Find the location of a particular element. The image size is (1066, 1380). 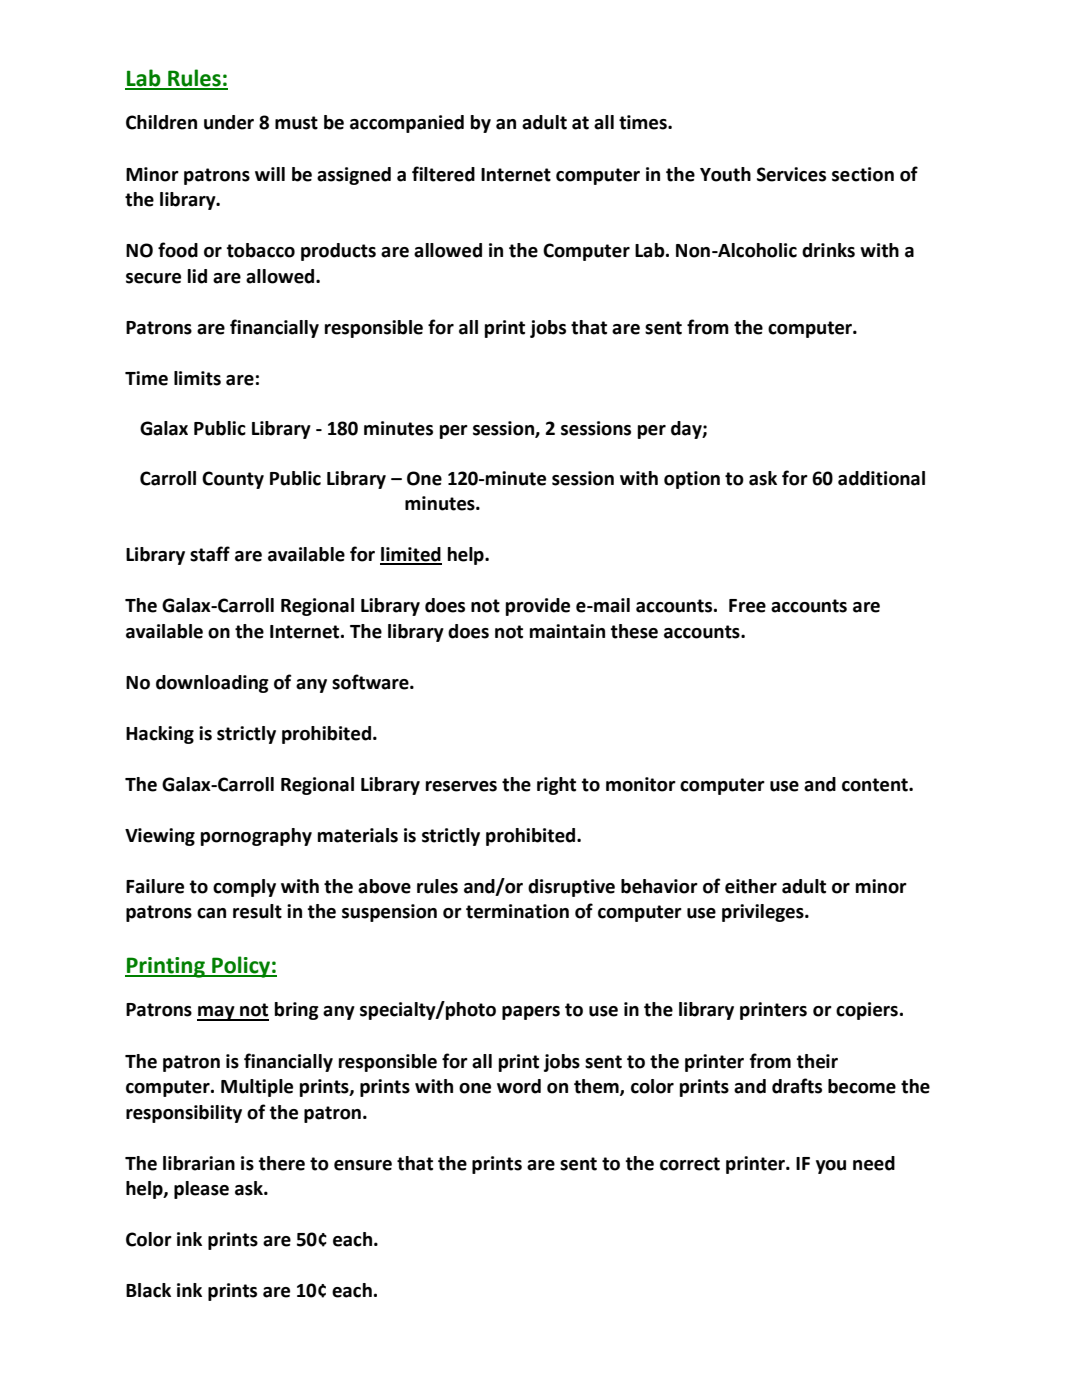

need is located at coordinates (874, 1163).
